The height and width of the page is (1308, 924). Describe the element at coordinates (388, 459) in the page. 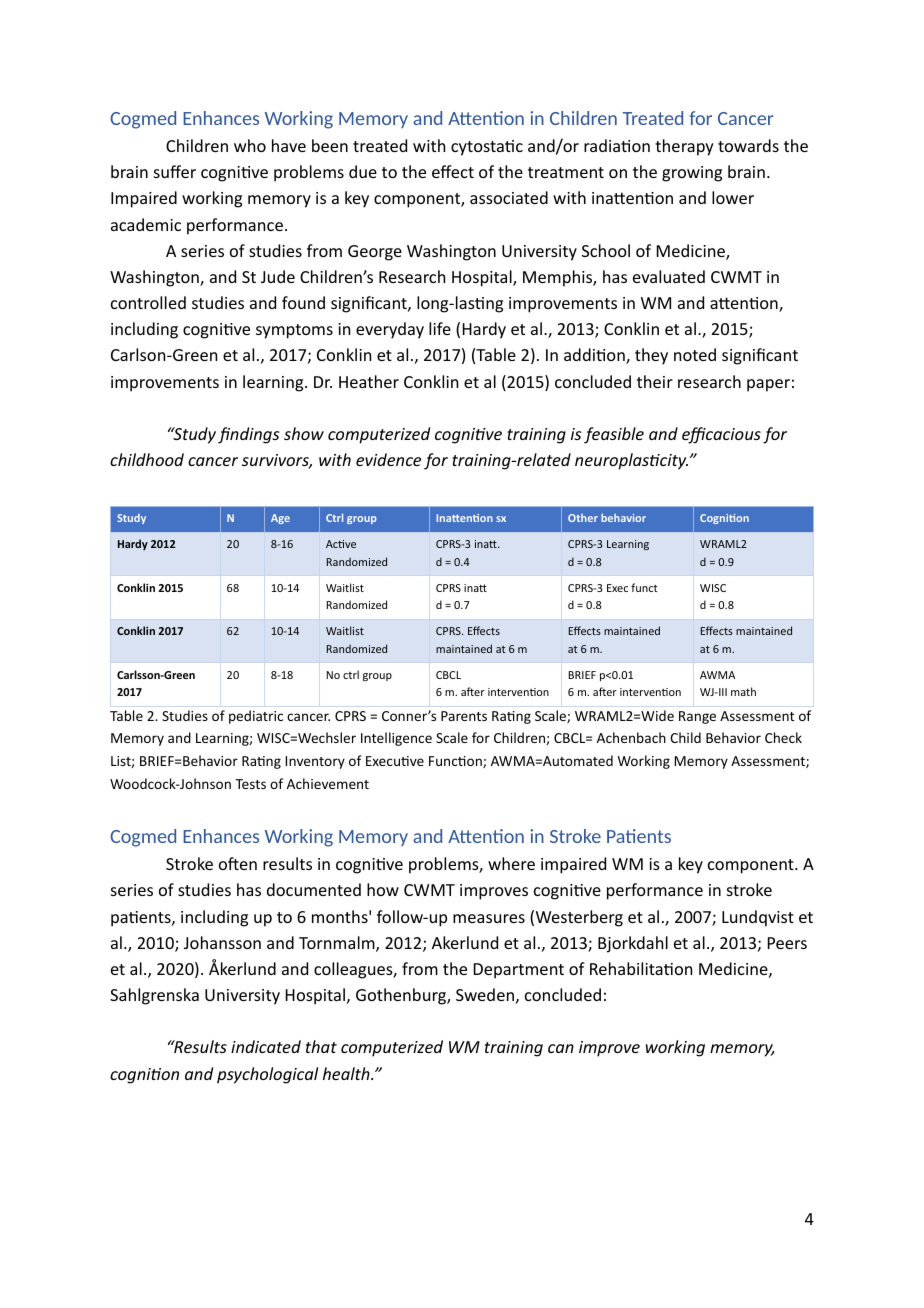

I see `evidence` at that location.
